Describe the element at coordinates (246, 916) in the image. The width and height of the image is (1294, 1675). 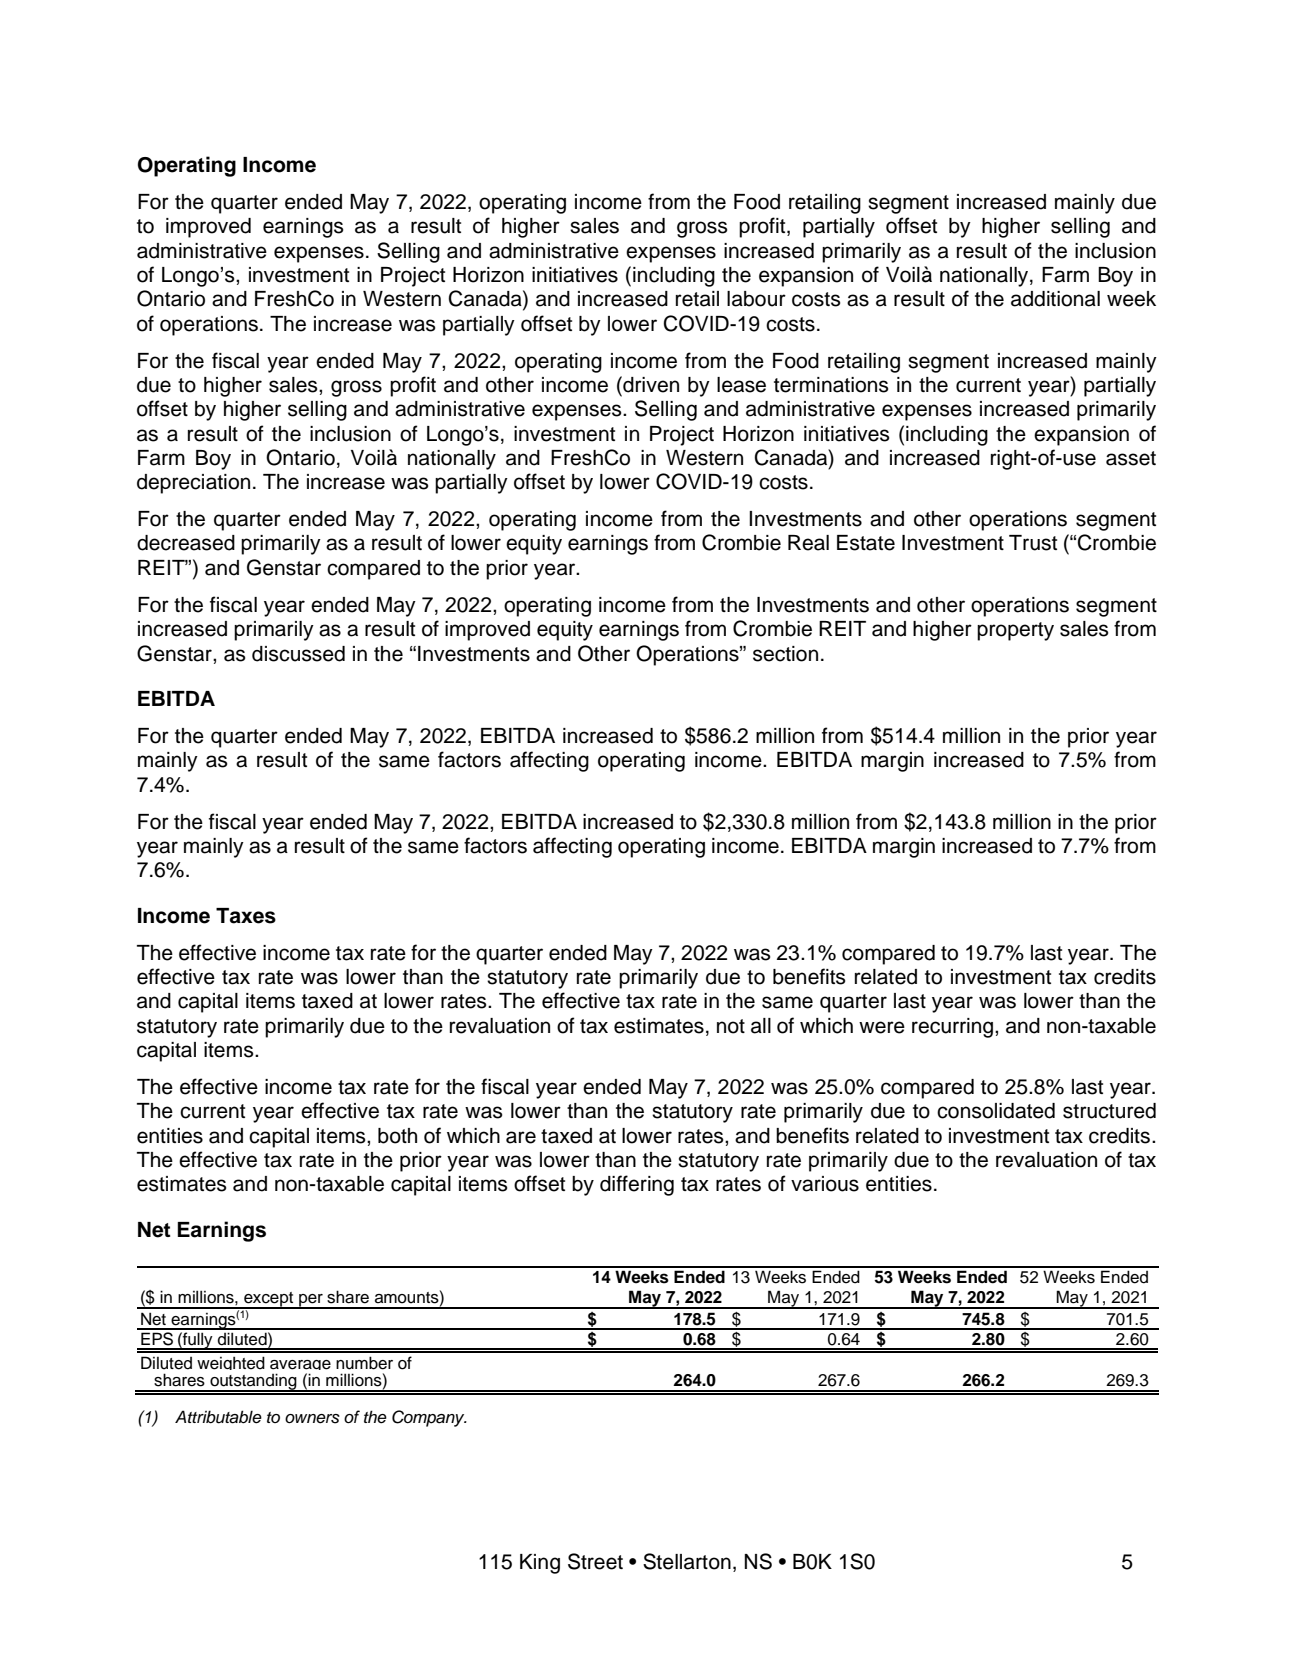
I see `Taxes` at that location.
